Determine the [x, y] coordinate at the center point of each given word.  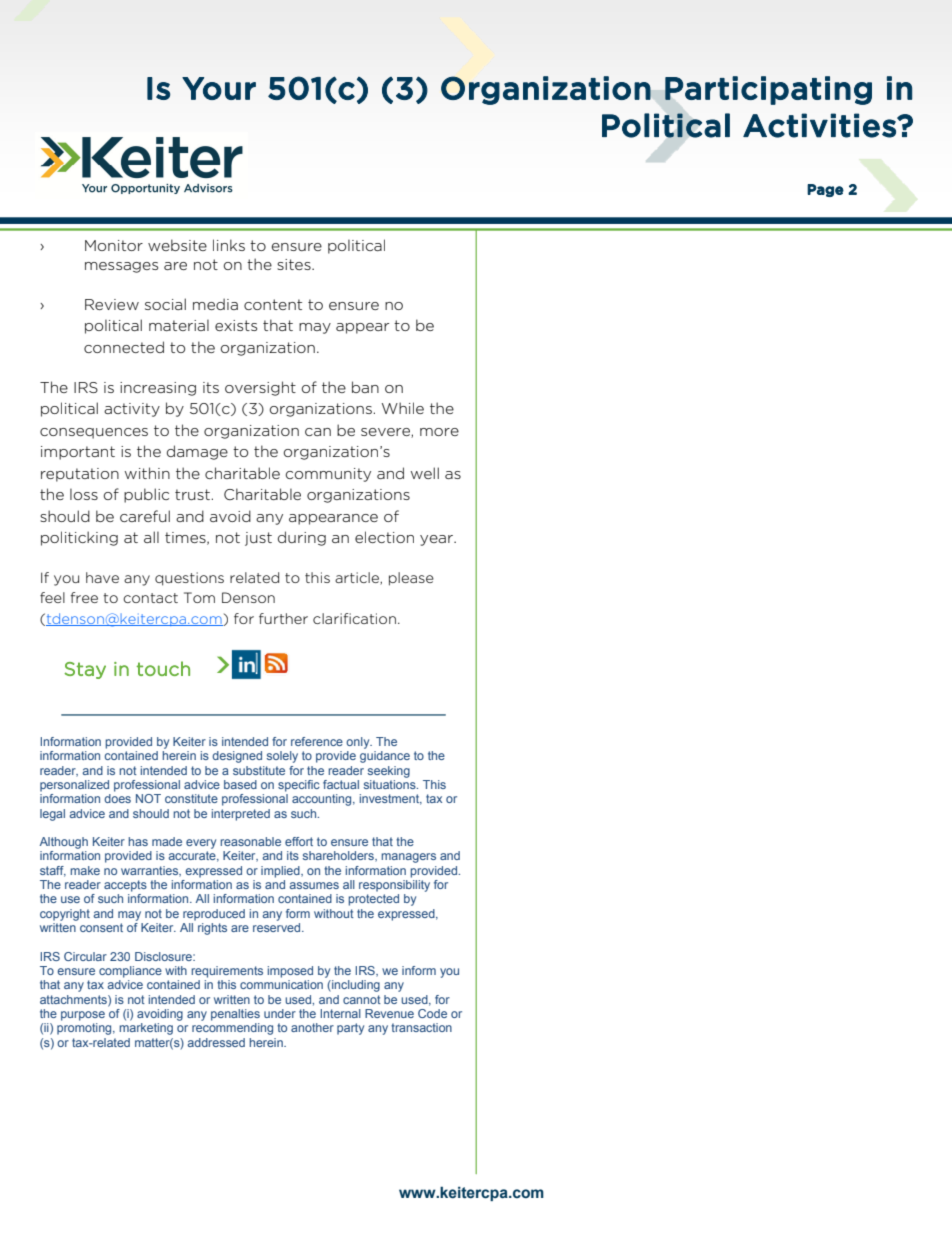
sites [295, 264]
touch [163, 668]
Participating [768, 90]
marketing [146, 1029]
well [425, 473]
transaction [421, 1027]
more [439, 432]
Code [432, 1013]
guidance [385, 757]
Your [219, 88]
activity [132, 410]
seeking [389, 772]
